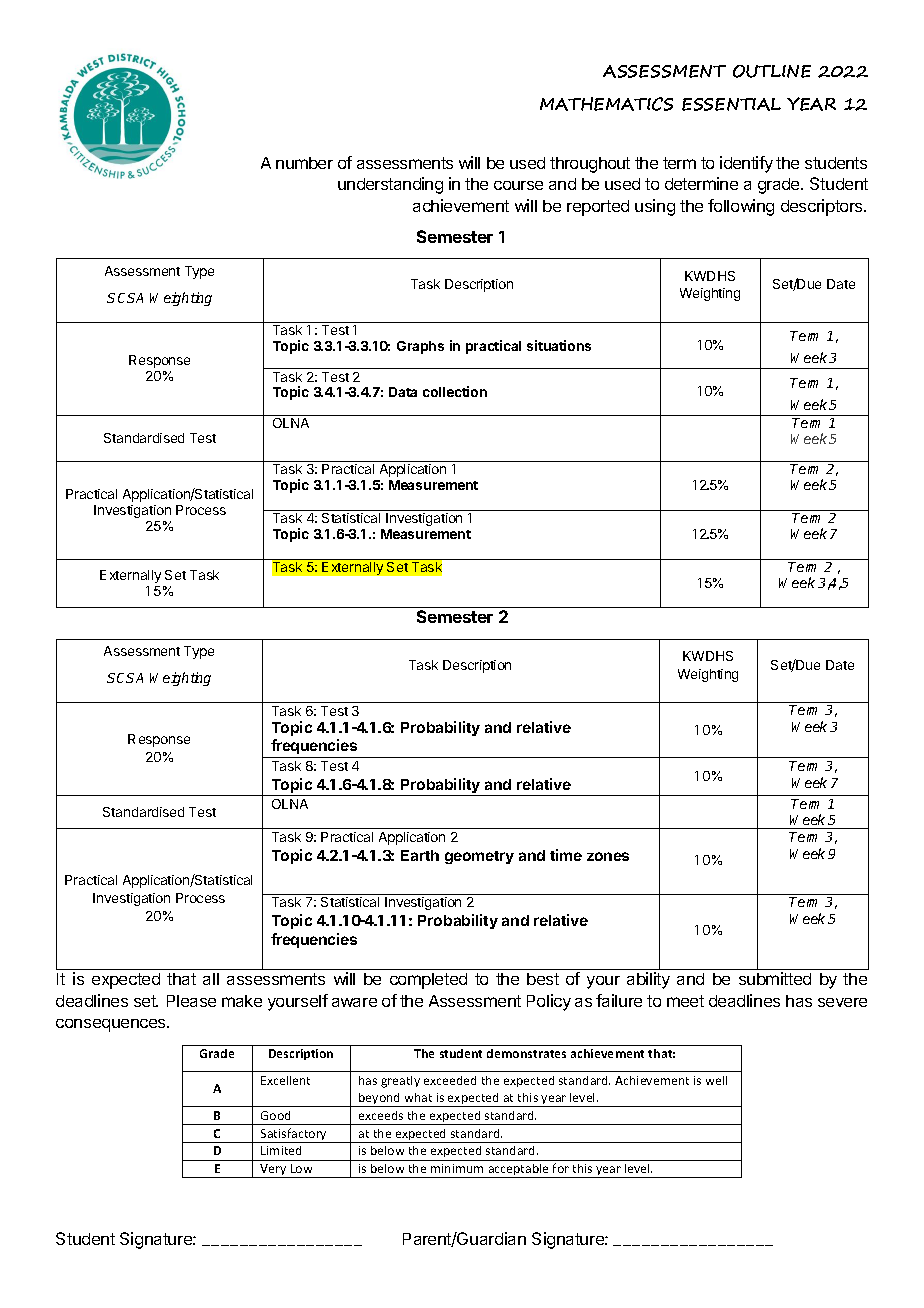 The height and width of the page is (1308, 924). Describe the element at coordinates (731, 104) in the page. I see `ESSENTIAL` at that location.
